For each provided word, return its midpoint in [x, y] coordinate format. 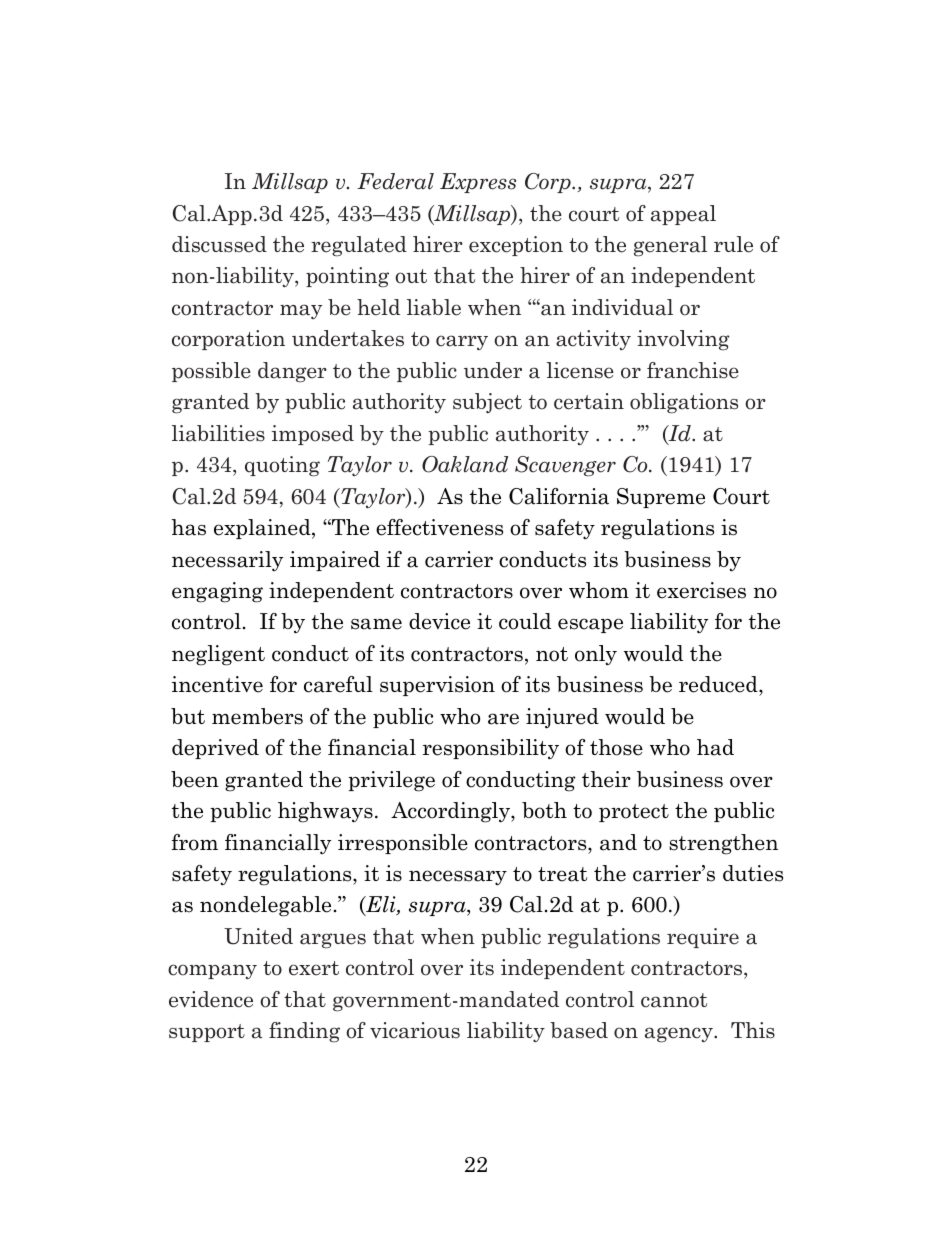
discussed [219, 244]
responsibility [491, 749]
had [715, 747]
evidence [211, 999]
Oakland [465, 464]
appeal [683, 215]
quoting [282, 466]
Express [478, 183]
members [257, 716]
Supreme [661, 498]
